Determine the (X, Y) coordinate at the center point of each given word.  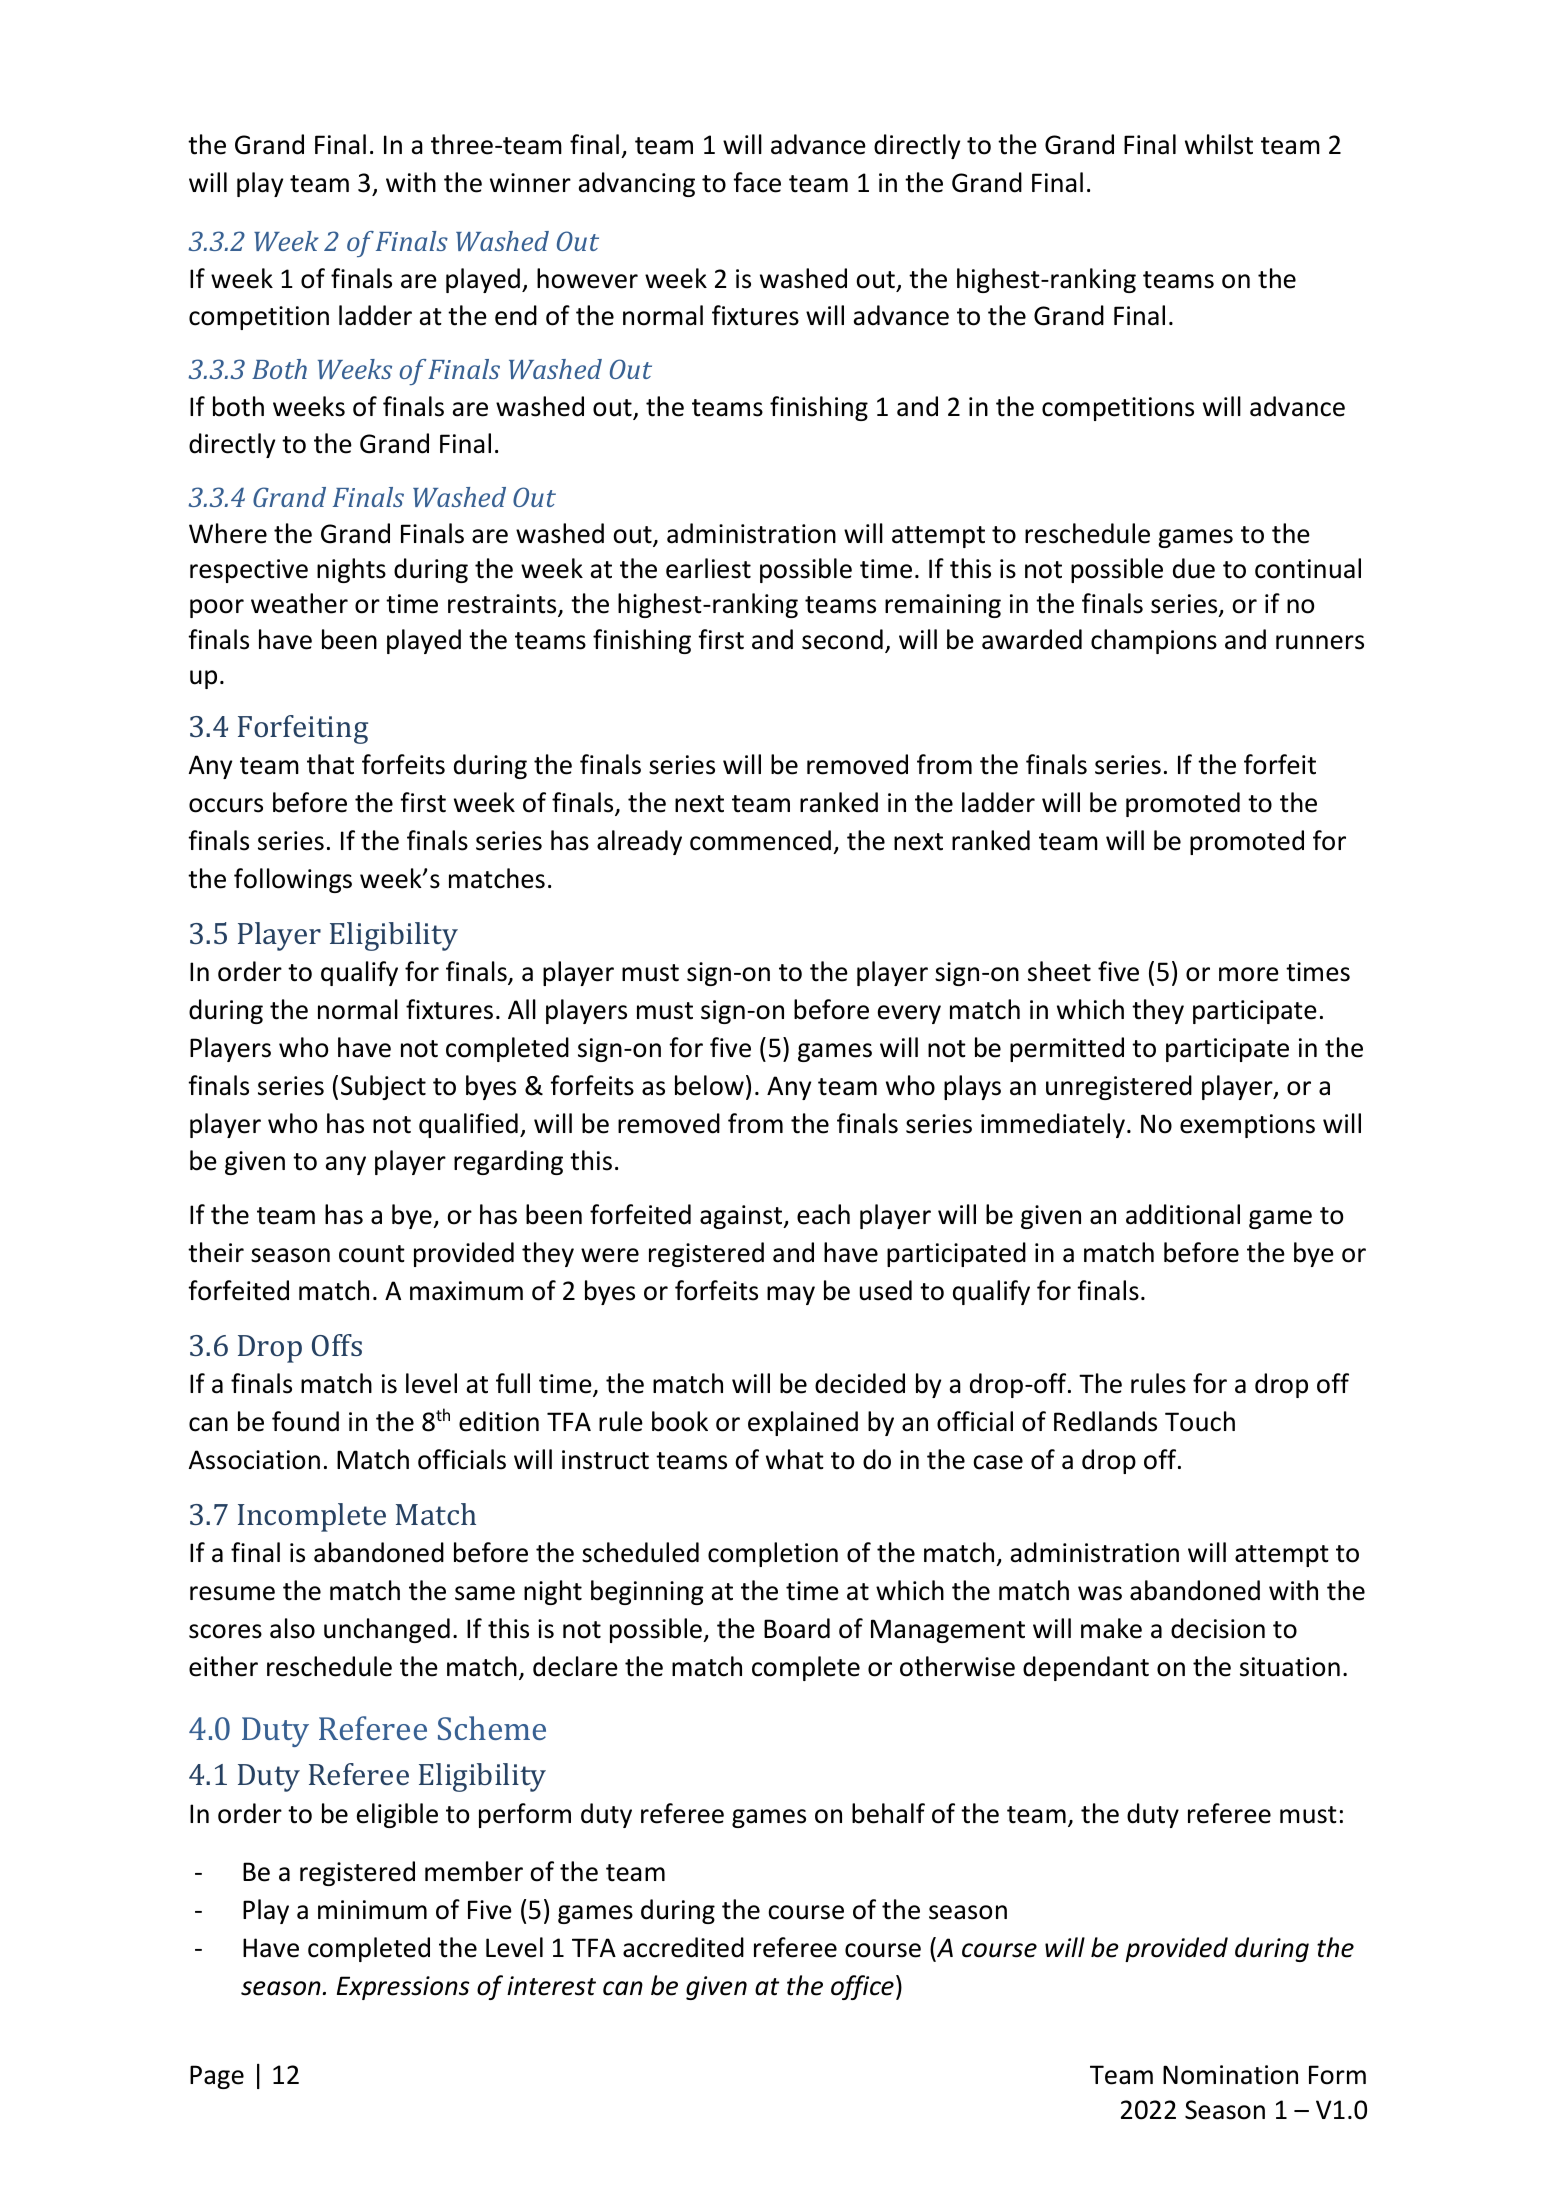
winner (530, 183)
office (862, 1987)
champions (1154, 641)
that (330, 764)
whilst (1219, 144)
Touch (1200, 1421)
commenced (760, 840)
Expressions (403, 1988)
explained (803, 1423)
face (757, 182)
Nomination (1230, 2075)
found (305, 1421)
